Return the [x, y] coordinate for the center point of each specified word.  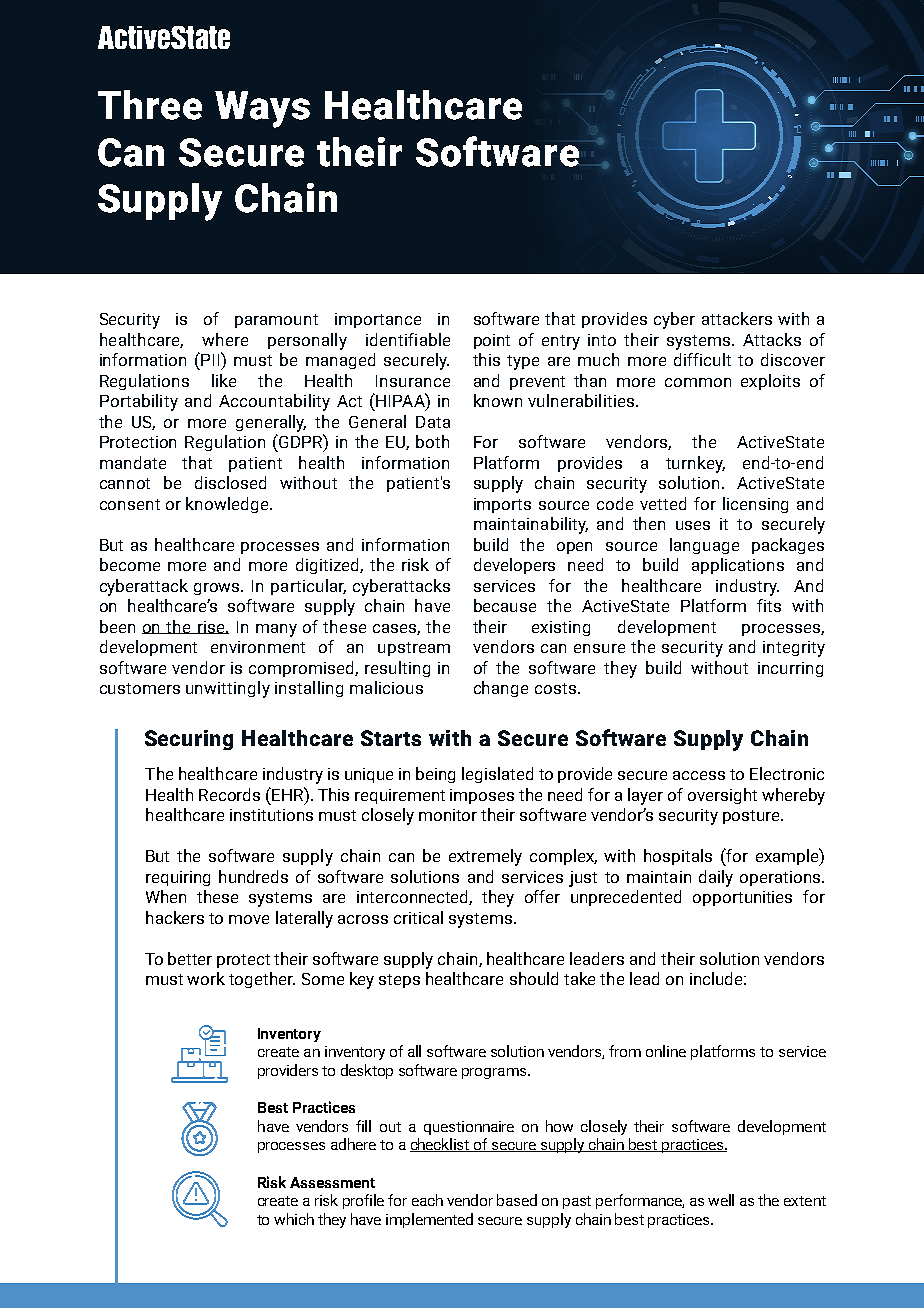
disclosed [230, 482]
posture [752, 817]
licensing [755, 505]
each [427, 1200]
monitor [448, 815]
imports [502, 505]
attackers [737, 318]
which [294, 1219]
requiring [178, 878]
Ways [262, 109]
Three [150, 105]
